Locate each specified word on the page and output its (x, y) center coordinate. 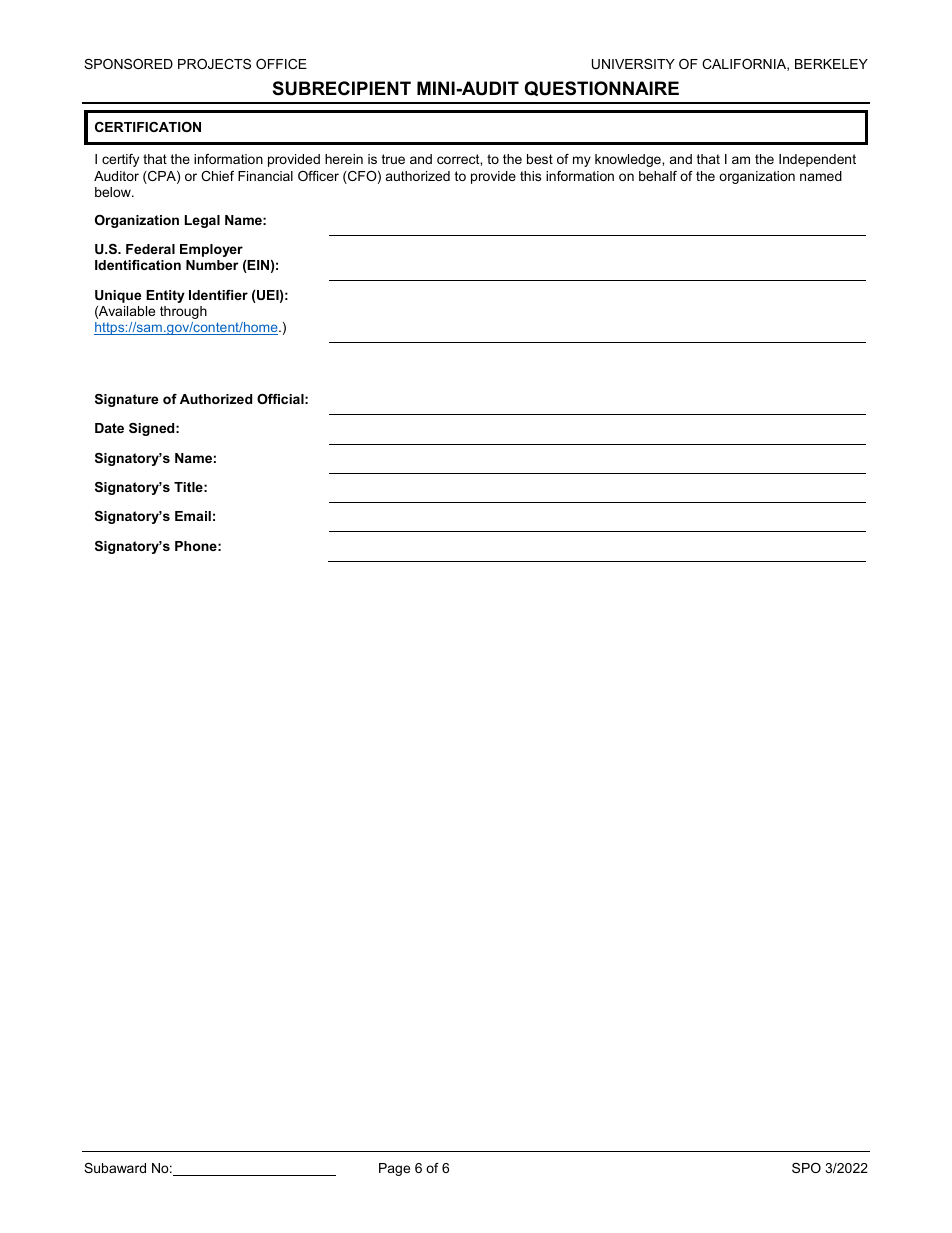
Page (394, 1169)
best (540, 159)
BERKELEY (831, 64)
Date (109, 428)
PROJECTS (214, 64)
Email (193, 516)
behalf (658, 176)
